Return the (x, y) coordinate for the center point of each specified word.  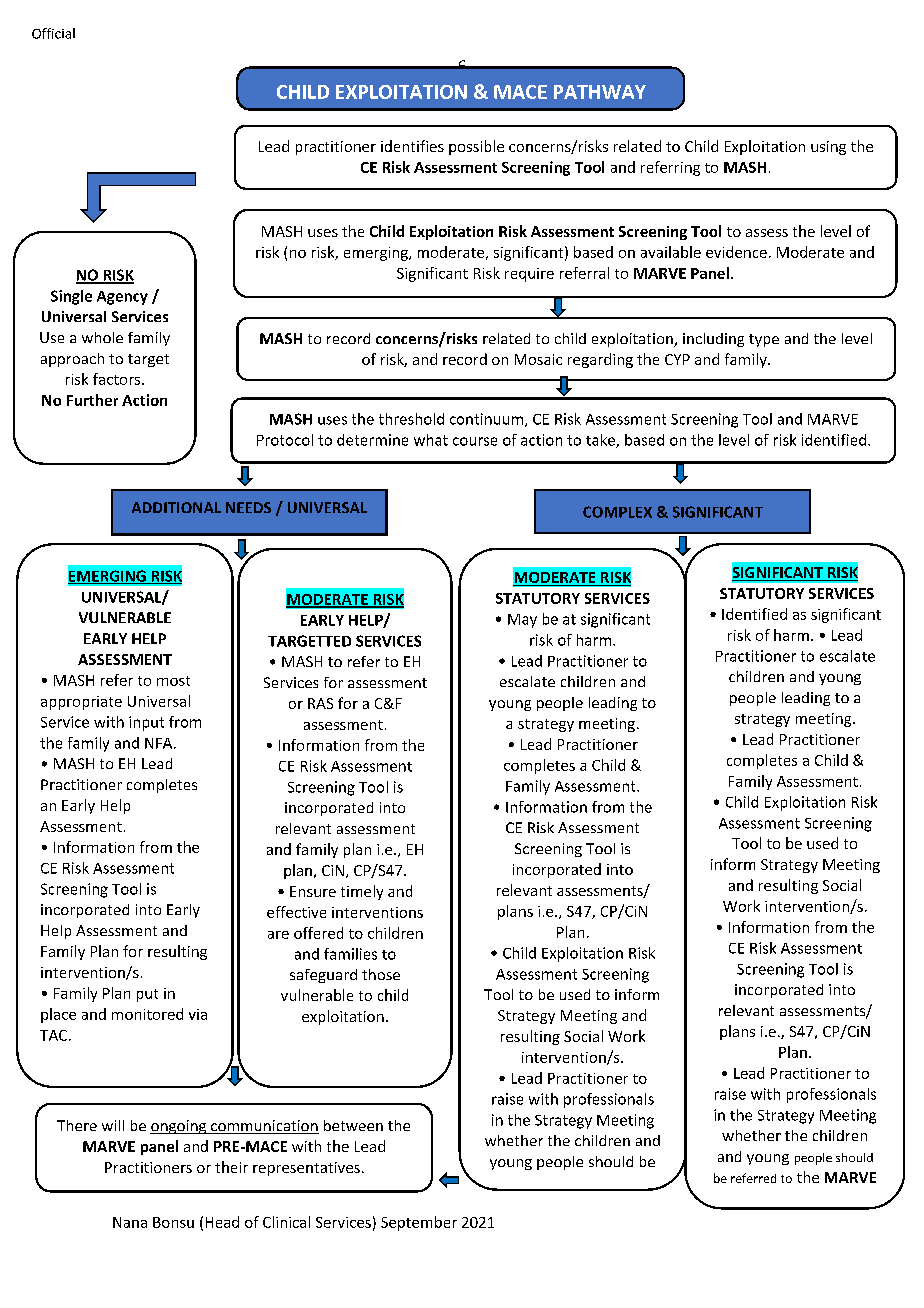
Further (92, 400)
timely (362, 892)
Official (53, 33)
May (522, 621)
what (431, 440)
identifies (412, 146)
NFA (160, 743)
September (419, 1223)
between (353, 1125)
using (828, 148)
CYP (677, 359)
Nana (130, 1222)
